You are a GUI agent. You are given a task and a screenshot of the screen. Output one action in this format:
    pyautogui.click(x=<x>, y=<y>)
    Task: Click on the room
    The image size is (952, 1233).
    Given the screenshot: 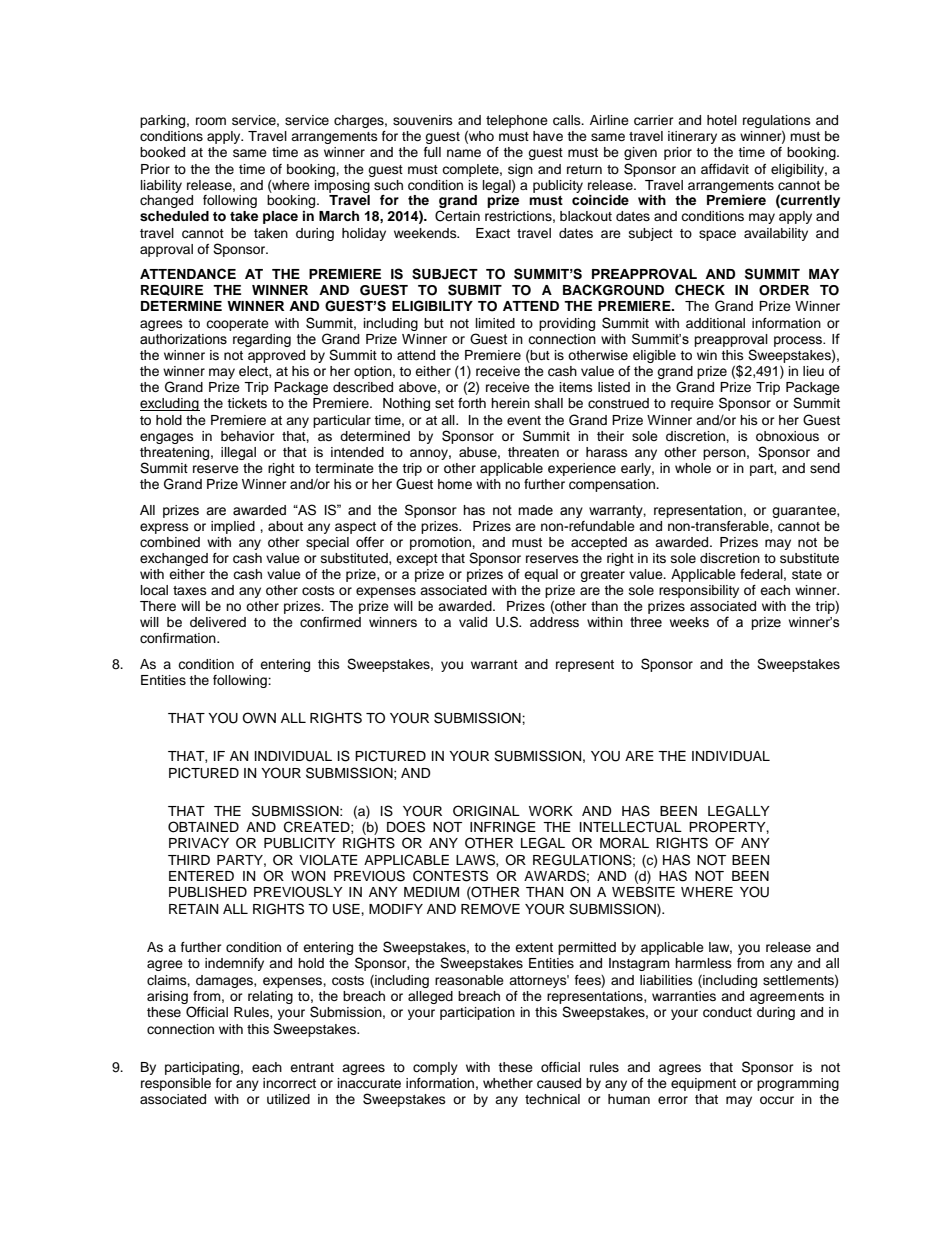 What is the action you would take?
    pyautogui.click(x=211, y=121)
